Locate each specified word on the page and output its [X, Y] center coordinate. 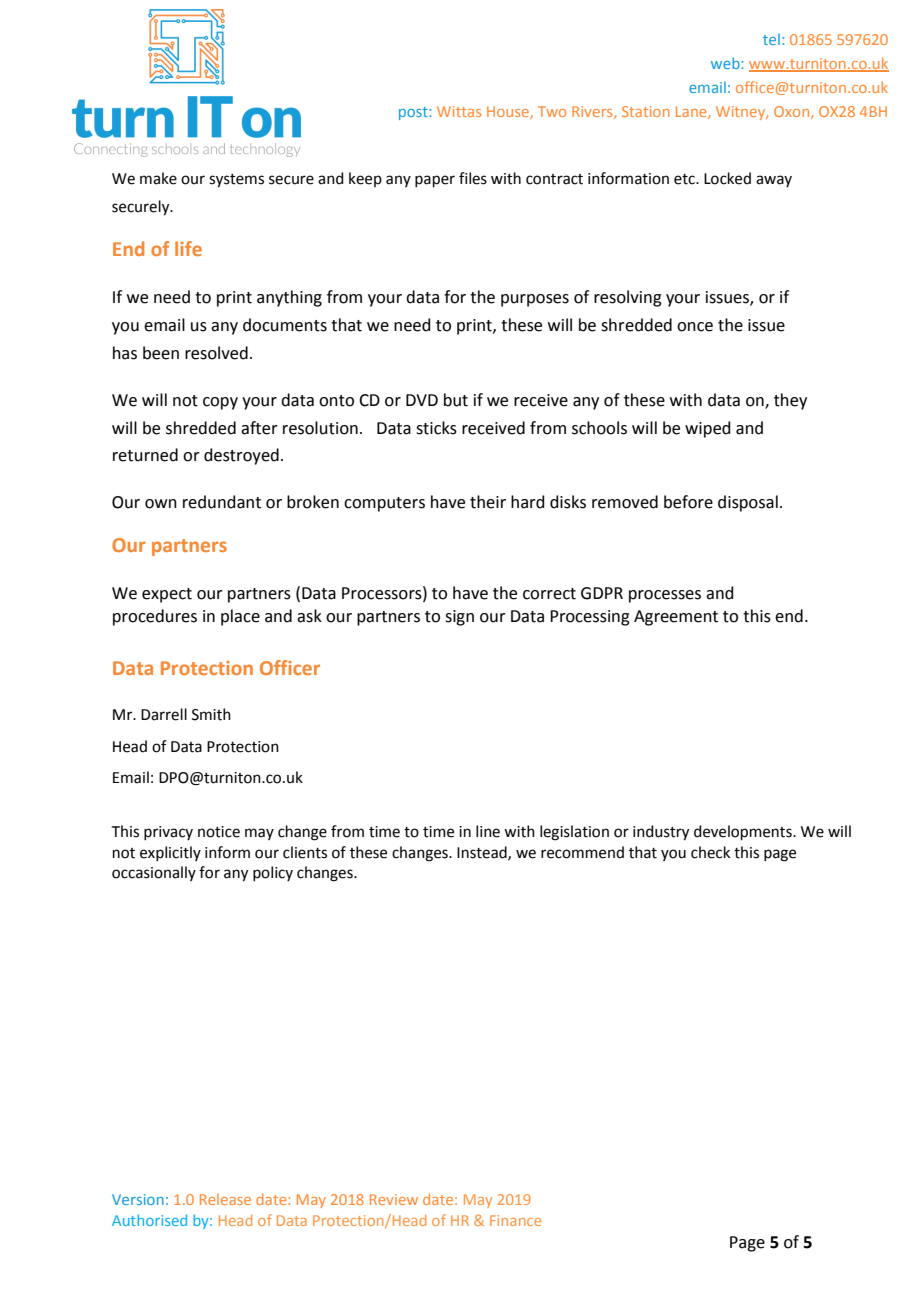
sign [459, 618]
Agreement [676, 618]
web [726, 63]
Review [394, 1199]
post [414, 113]
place [240, 617]
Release [225, 1199]
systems [236, 181]
